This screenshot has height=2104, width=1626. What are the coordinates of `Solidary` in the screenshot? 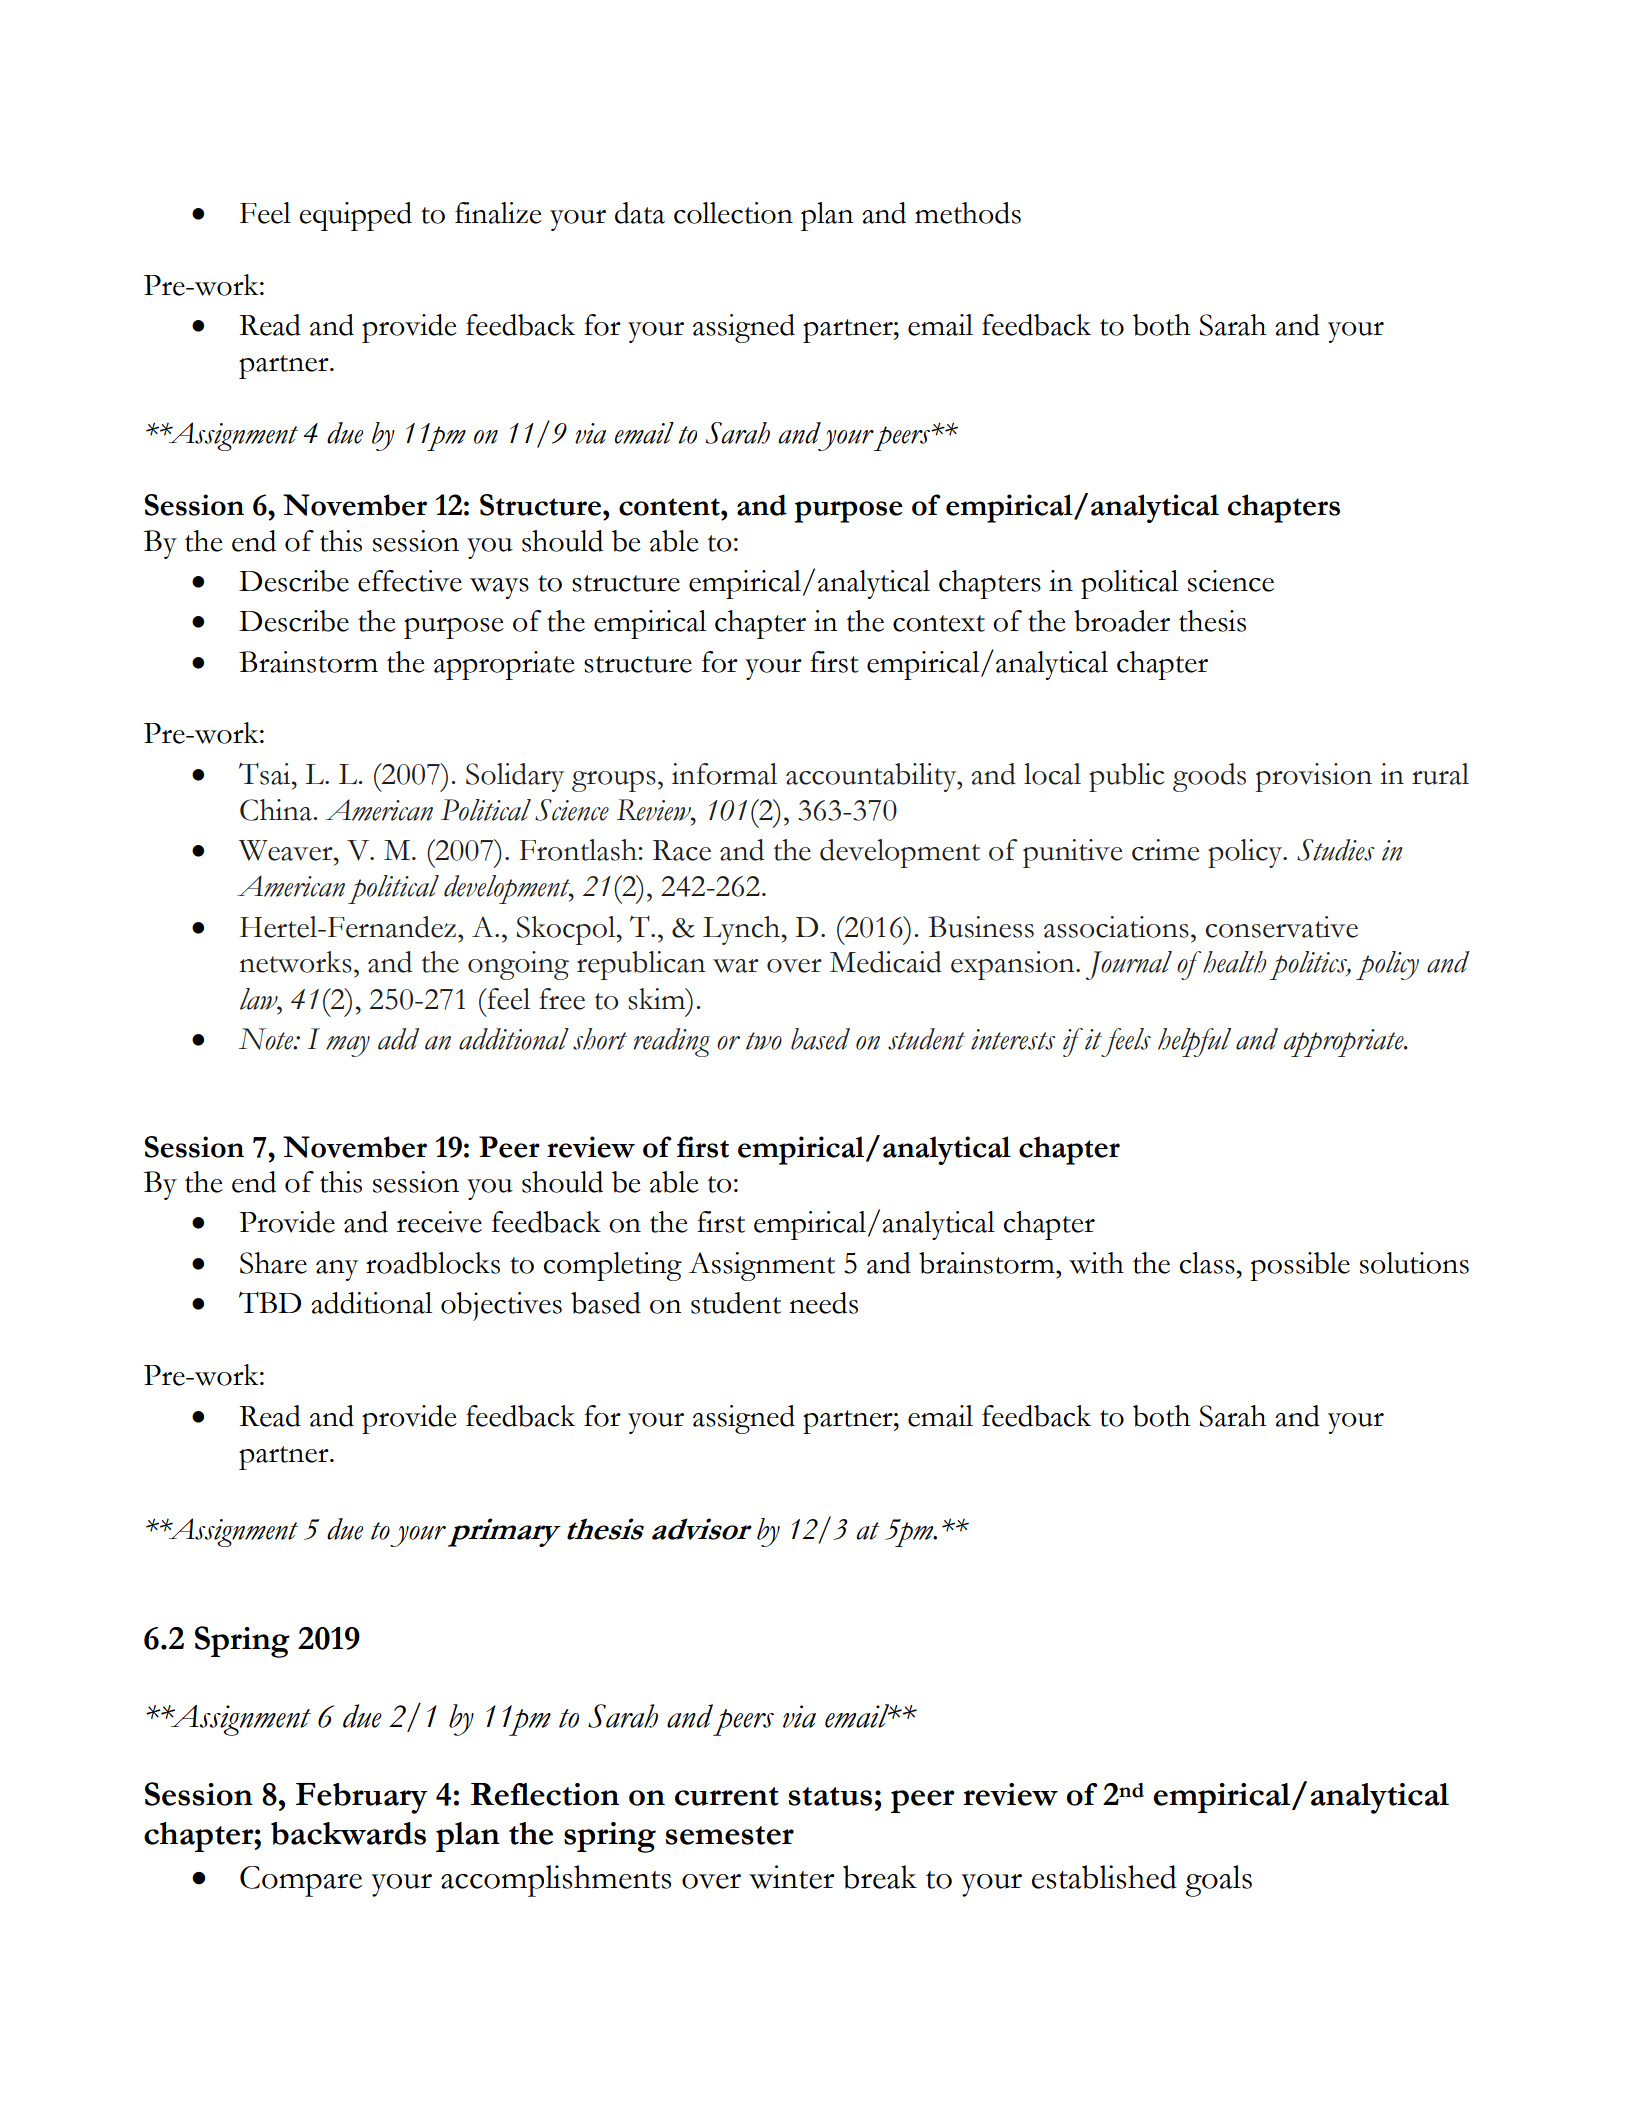 It's located at (515, 777).
